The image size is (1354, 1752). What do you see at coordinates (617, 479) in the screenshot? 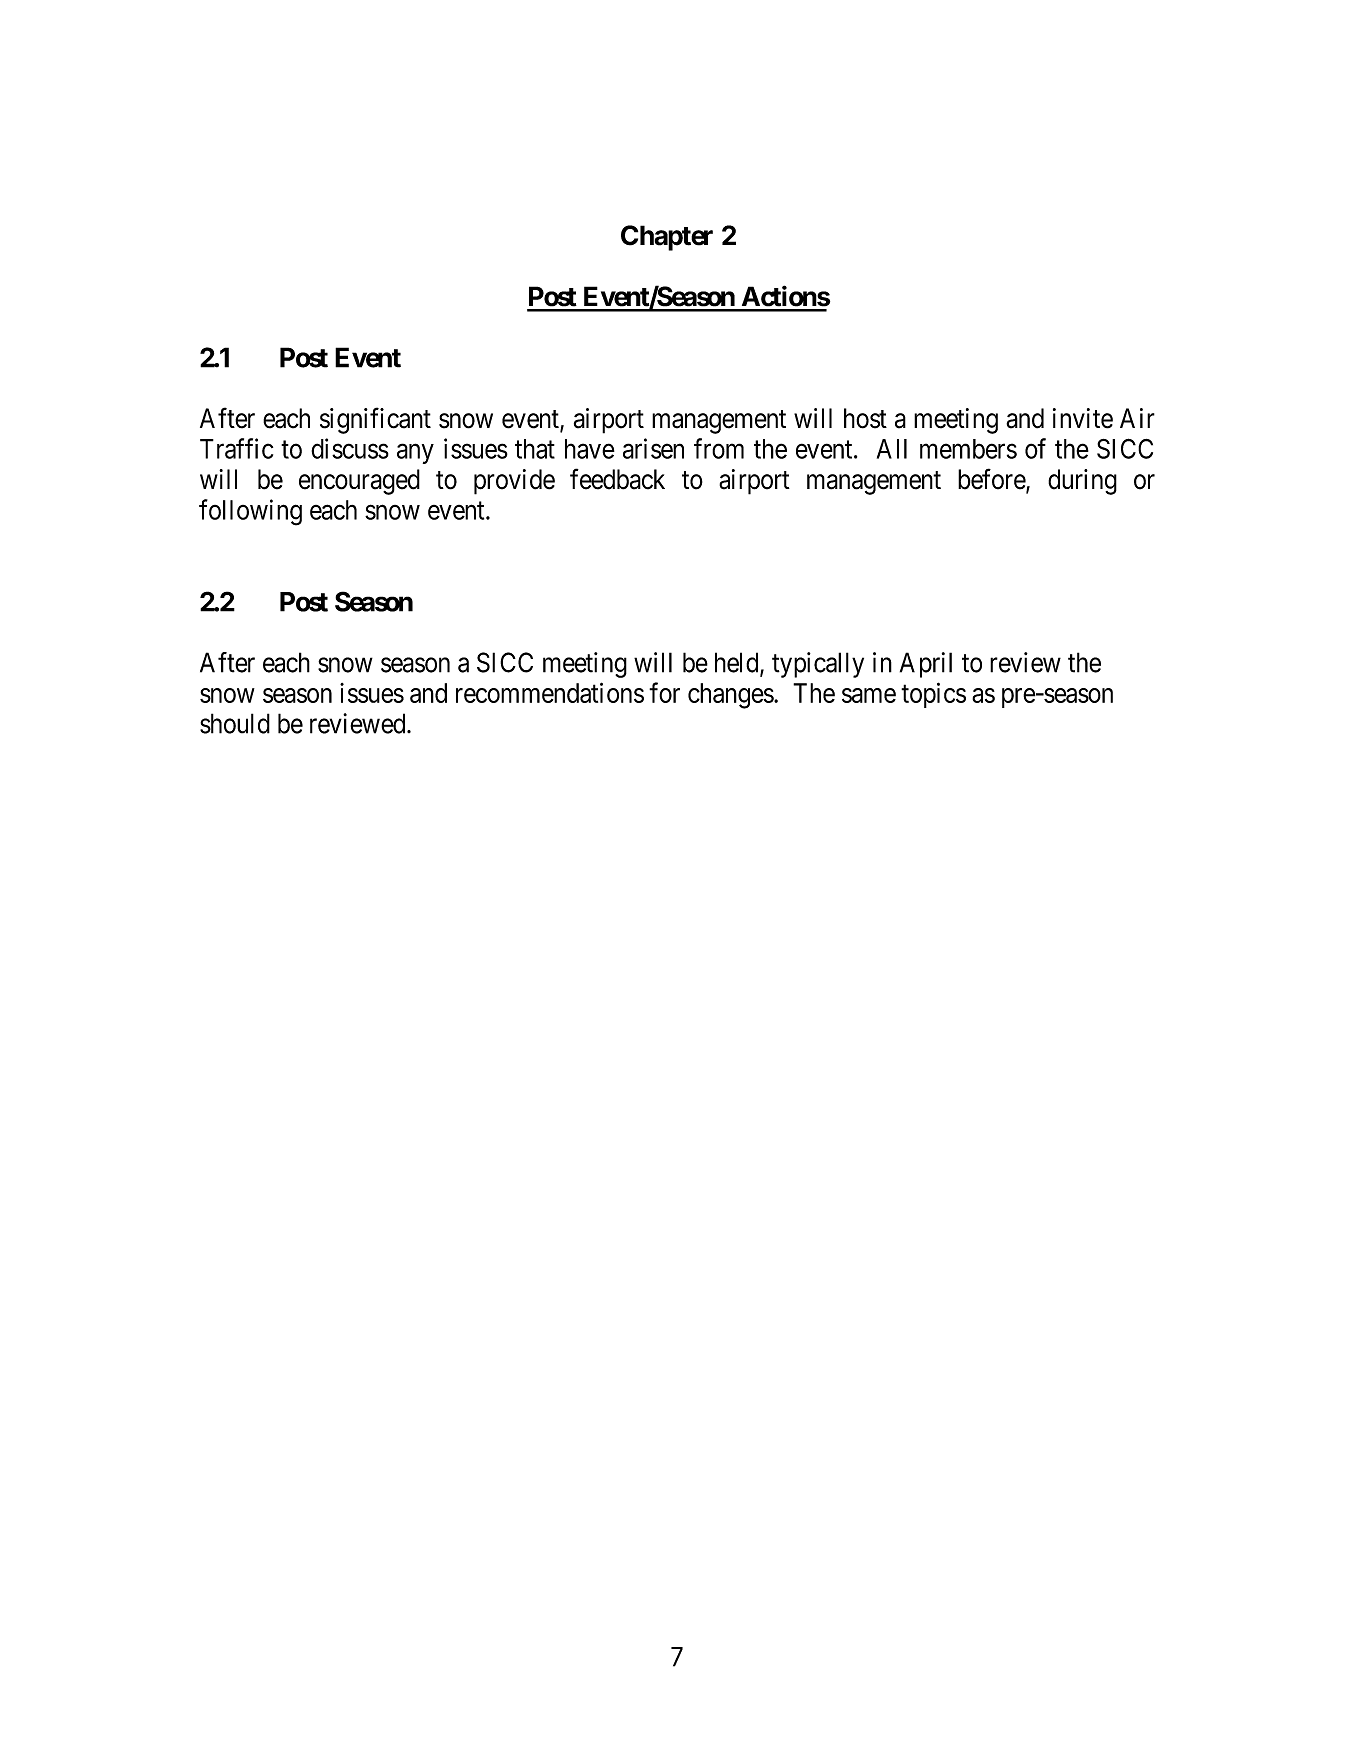
I see `feedback` at bounding box center [617, 479].
